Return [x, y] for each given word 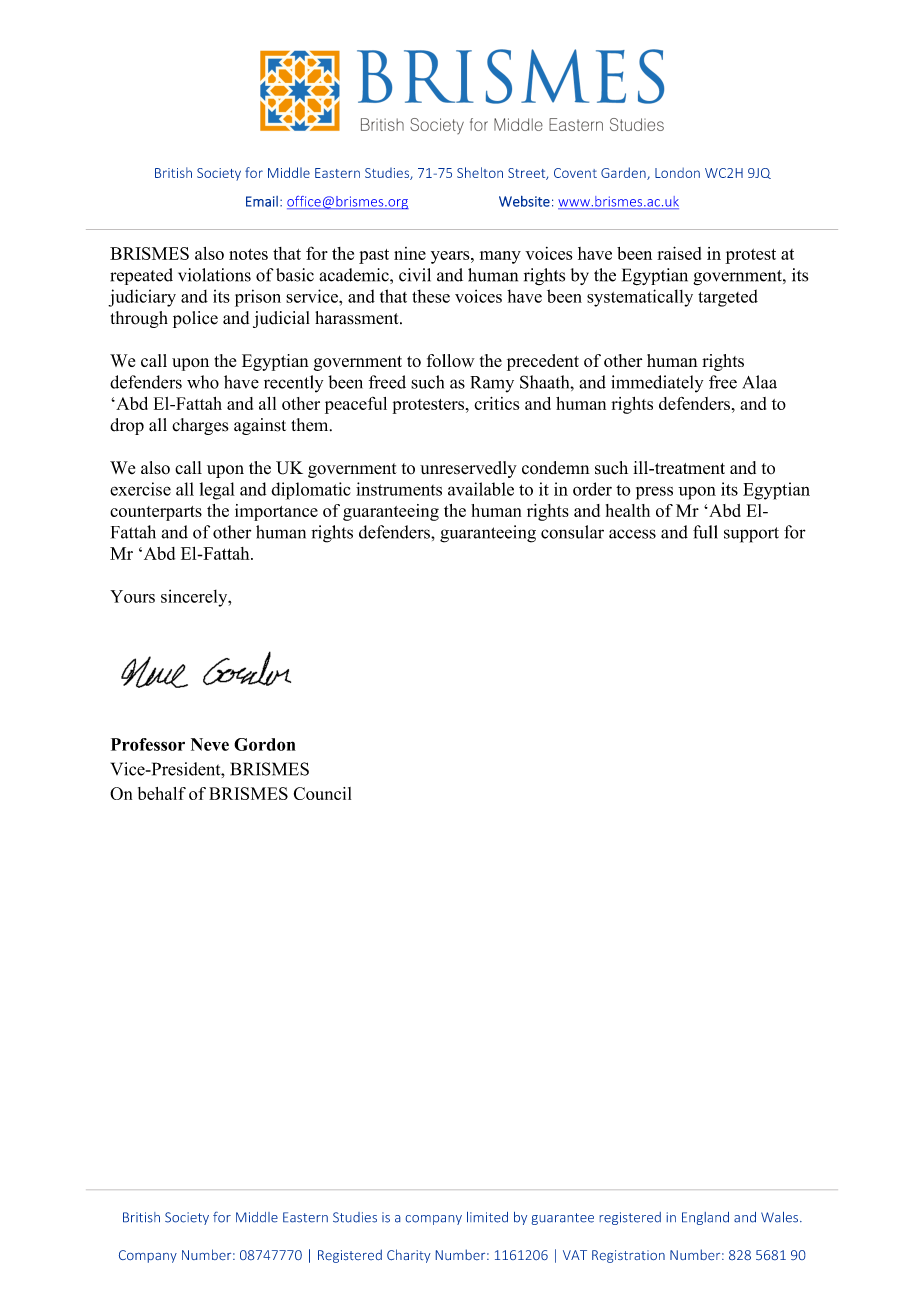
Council [322, 793]
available [481, 489]
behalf [162, 793]
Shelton [480, 172]
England [705, 1218]
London [677, 173]
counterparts [156, 513]
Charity [409, 1256]
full [705, 532]
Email [262, 201]
